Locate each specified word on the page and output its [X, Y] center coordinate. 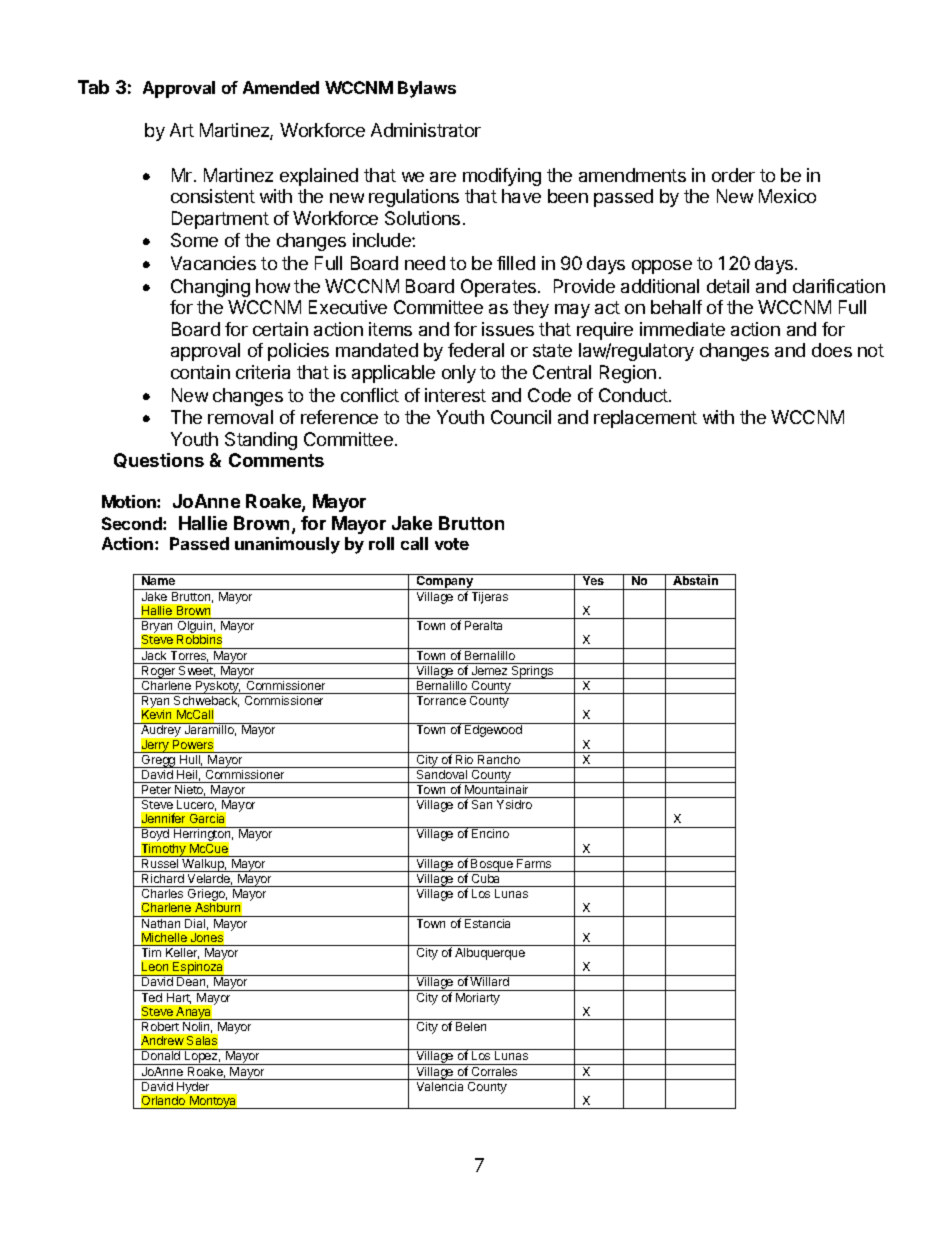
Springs [532, 672]
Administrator [426, 130]
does [832, 350]
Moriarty [478, 999]
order [733, 175]
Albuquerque [490, 954]
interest [455, 395]
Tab [93, 87]
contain [200, 372]
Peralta [483, 625]
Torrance [441, 700]
